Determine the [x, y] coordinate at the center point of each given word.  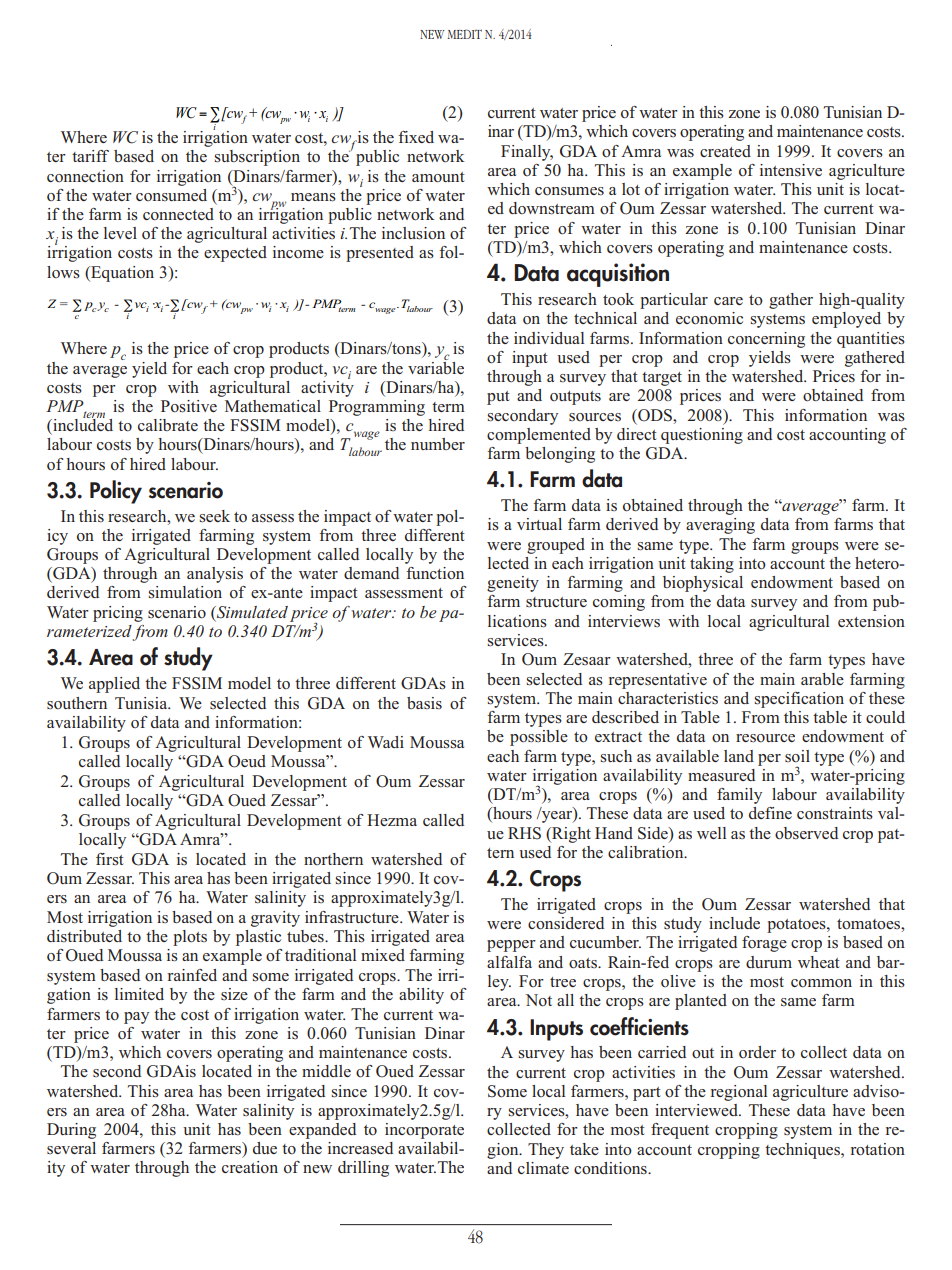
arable [822, 679]
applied [114, 685]
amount [438, 177]
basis [424, 703]
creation [250, 1167]
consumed [171, 195]
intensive [791, 170]
